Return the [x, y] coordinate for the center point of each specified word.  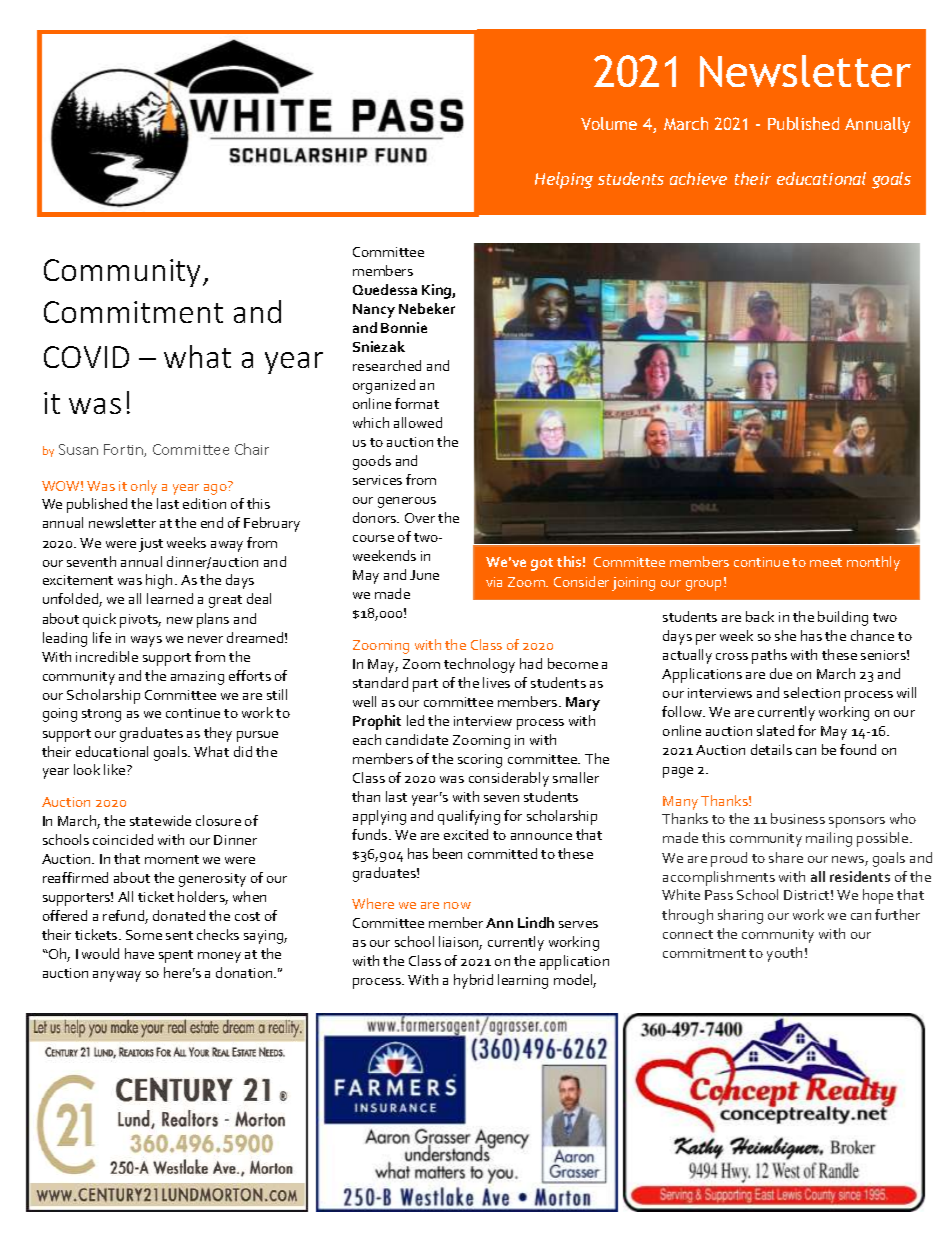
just [151, 545]
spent [176, 956]
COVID [86, 357]
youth [784, 954]
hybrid [473, 981]
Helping [564, 180]
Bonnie [404, 327]
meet [826, 562]
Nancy [374, 311]
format [417, 403]
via [494, 582]
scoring [480, 761]
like [116, 769]
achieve [698, 178]
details [771, 749]
